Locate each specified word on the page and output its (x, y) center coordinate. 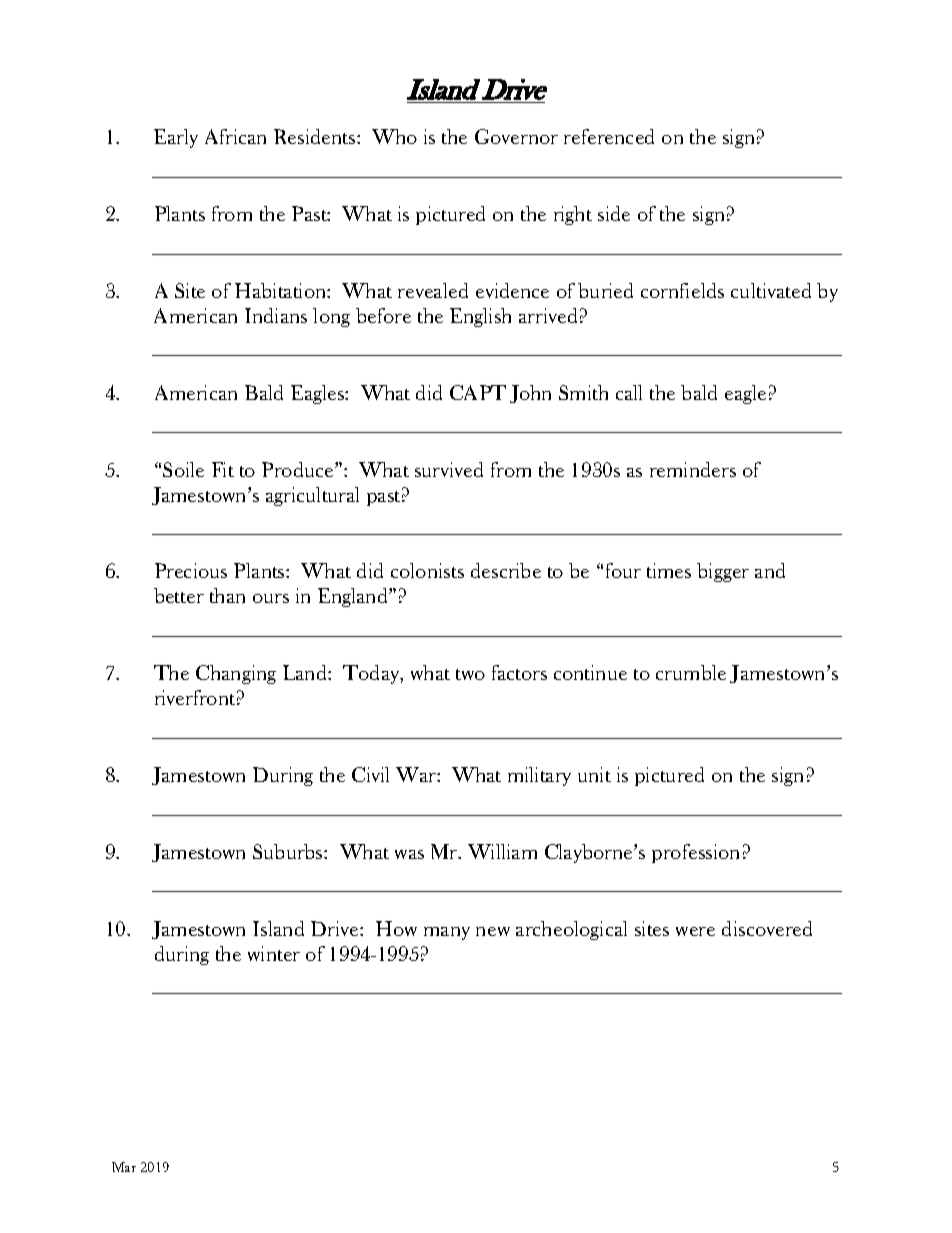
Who (394, 136)
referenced (609, 136)
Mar (124, 1167)
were (695, 931)
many (447, 933)
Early (176, 138)
